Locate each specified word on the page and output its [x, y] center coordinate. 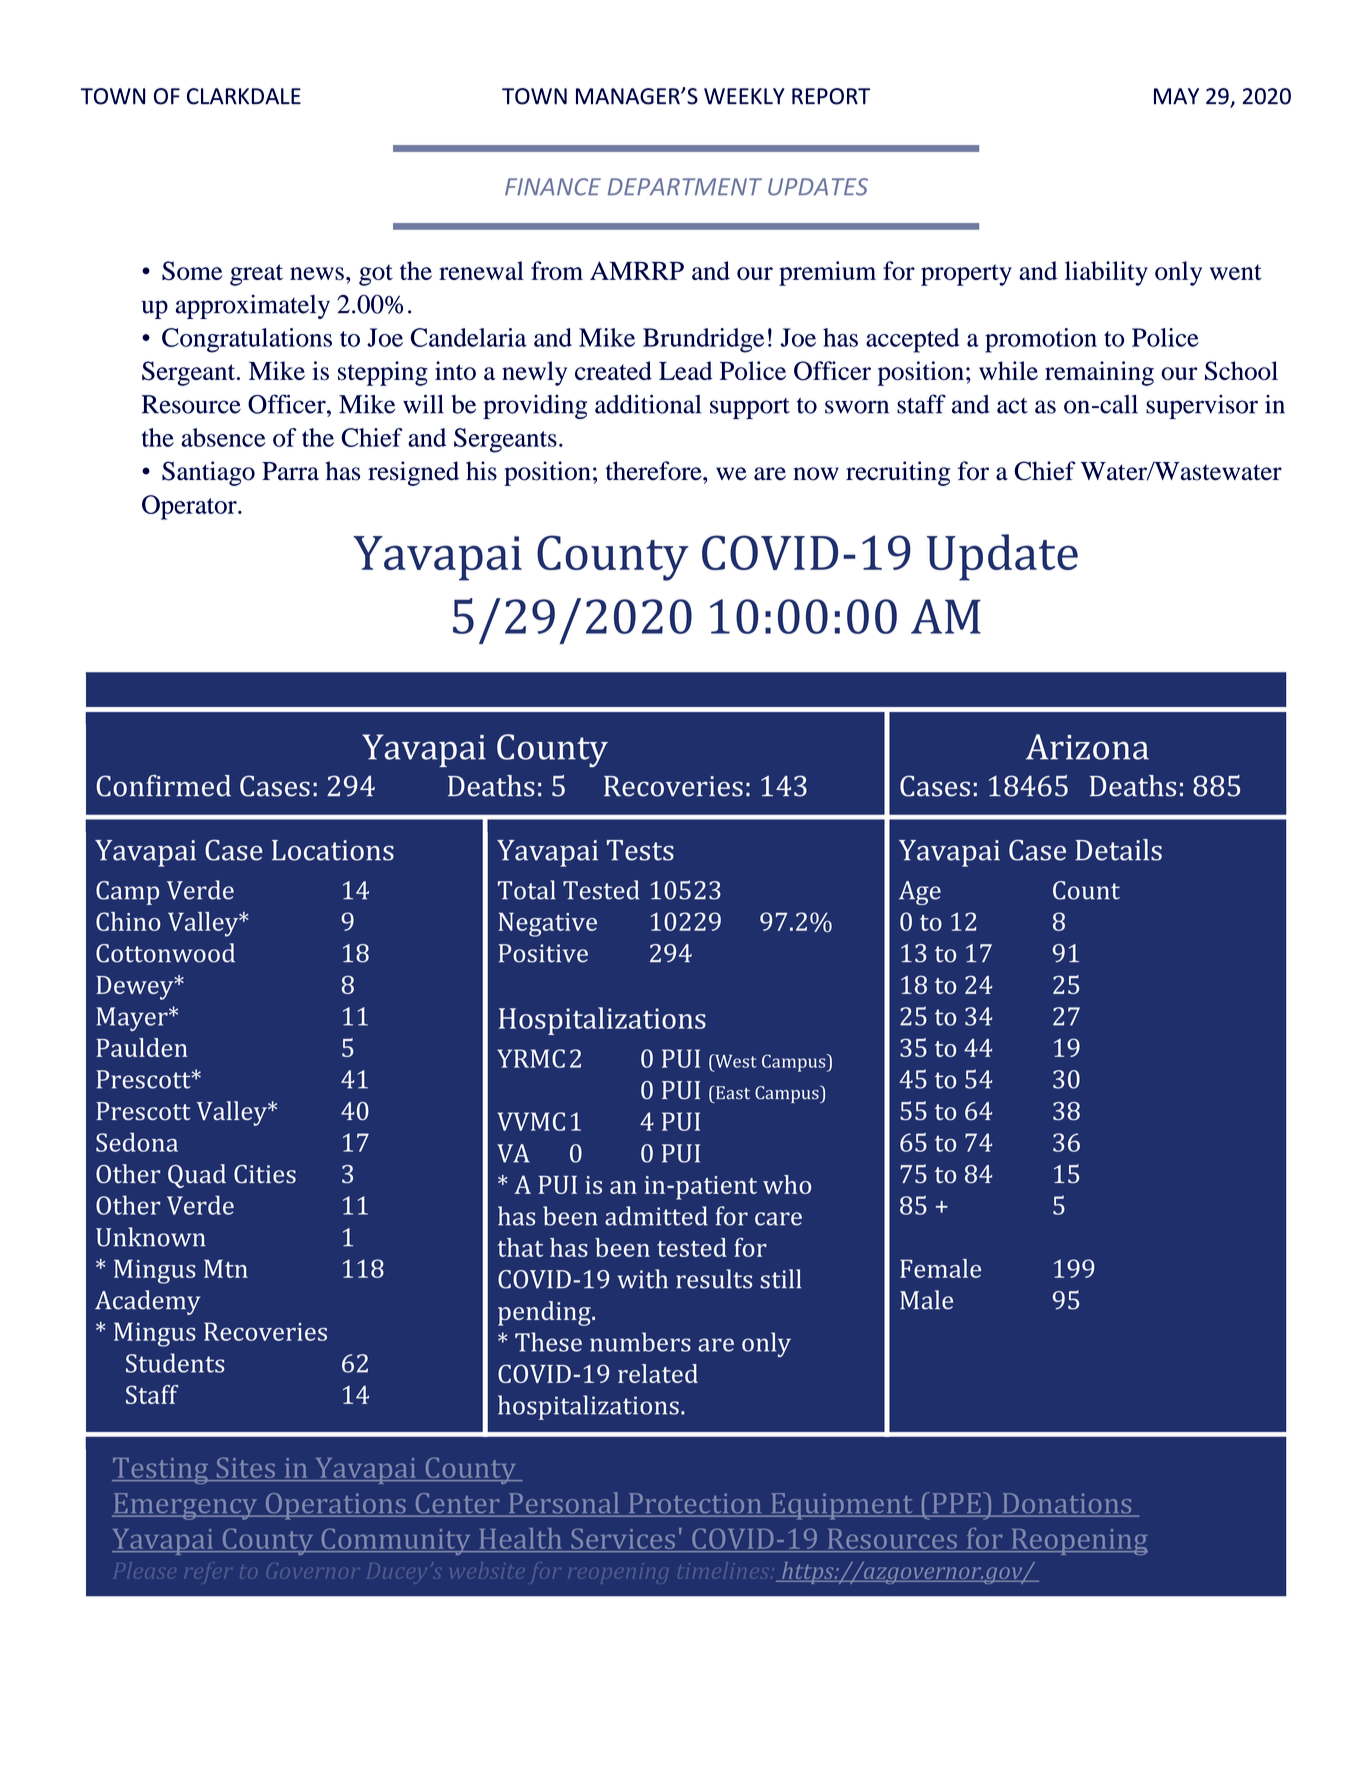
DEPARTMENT [685, 187]
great [256, 275]
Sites [246, 1469]
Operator [190, 507]
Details [1118, 850]
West [735, 1061]
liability [1106, 273]
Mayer [133, 1019]
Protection [695, 1504]
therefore [655, 471]
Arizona [1087, 747]
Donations [1067, 1504]
